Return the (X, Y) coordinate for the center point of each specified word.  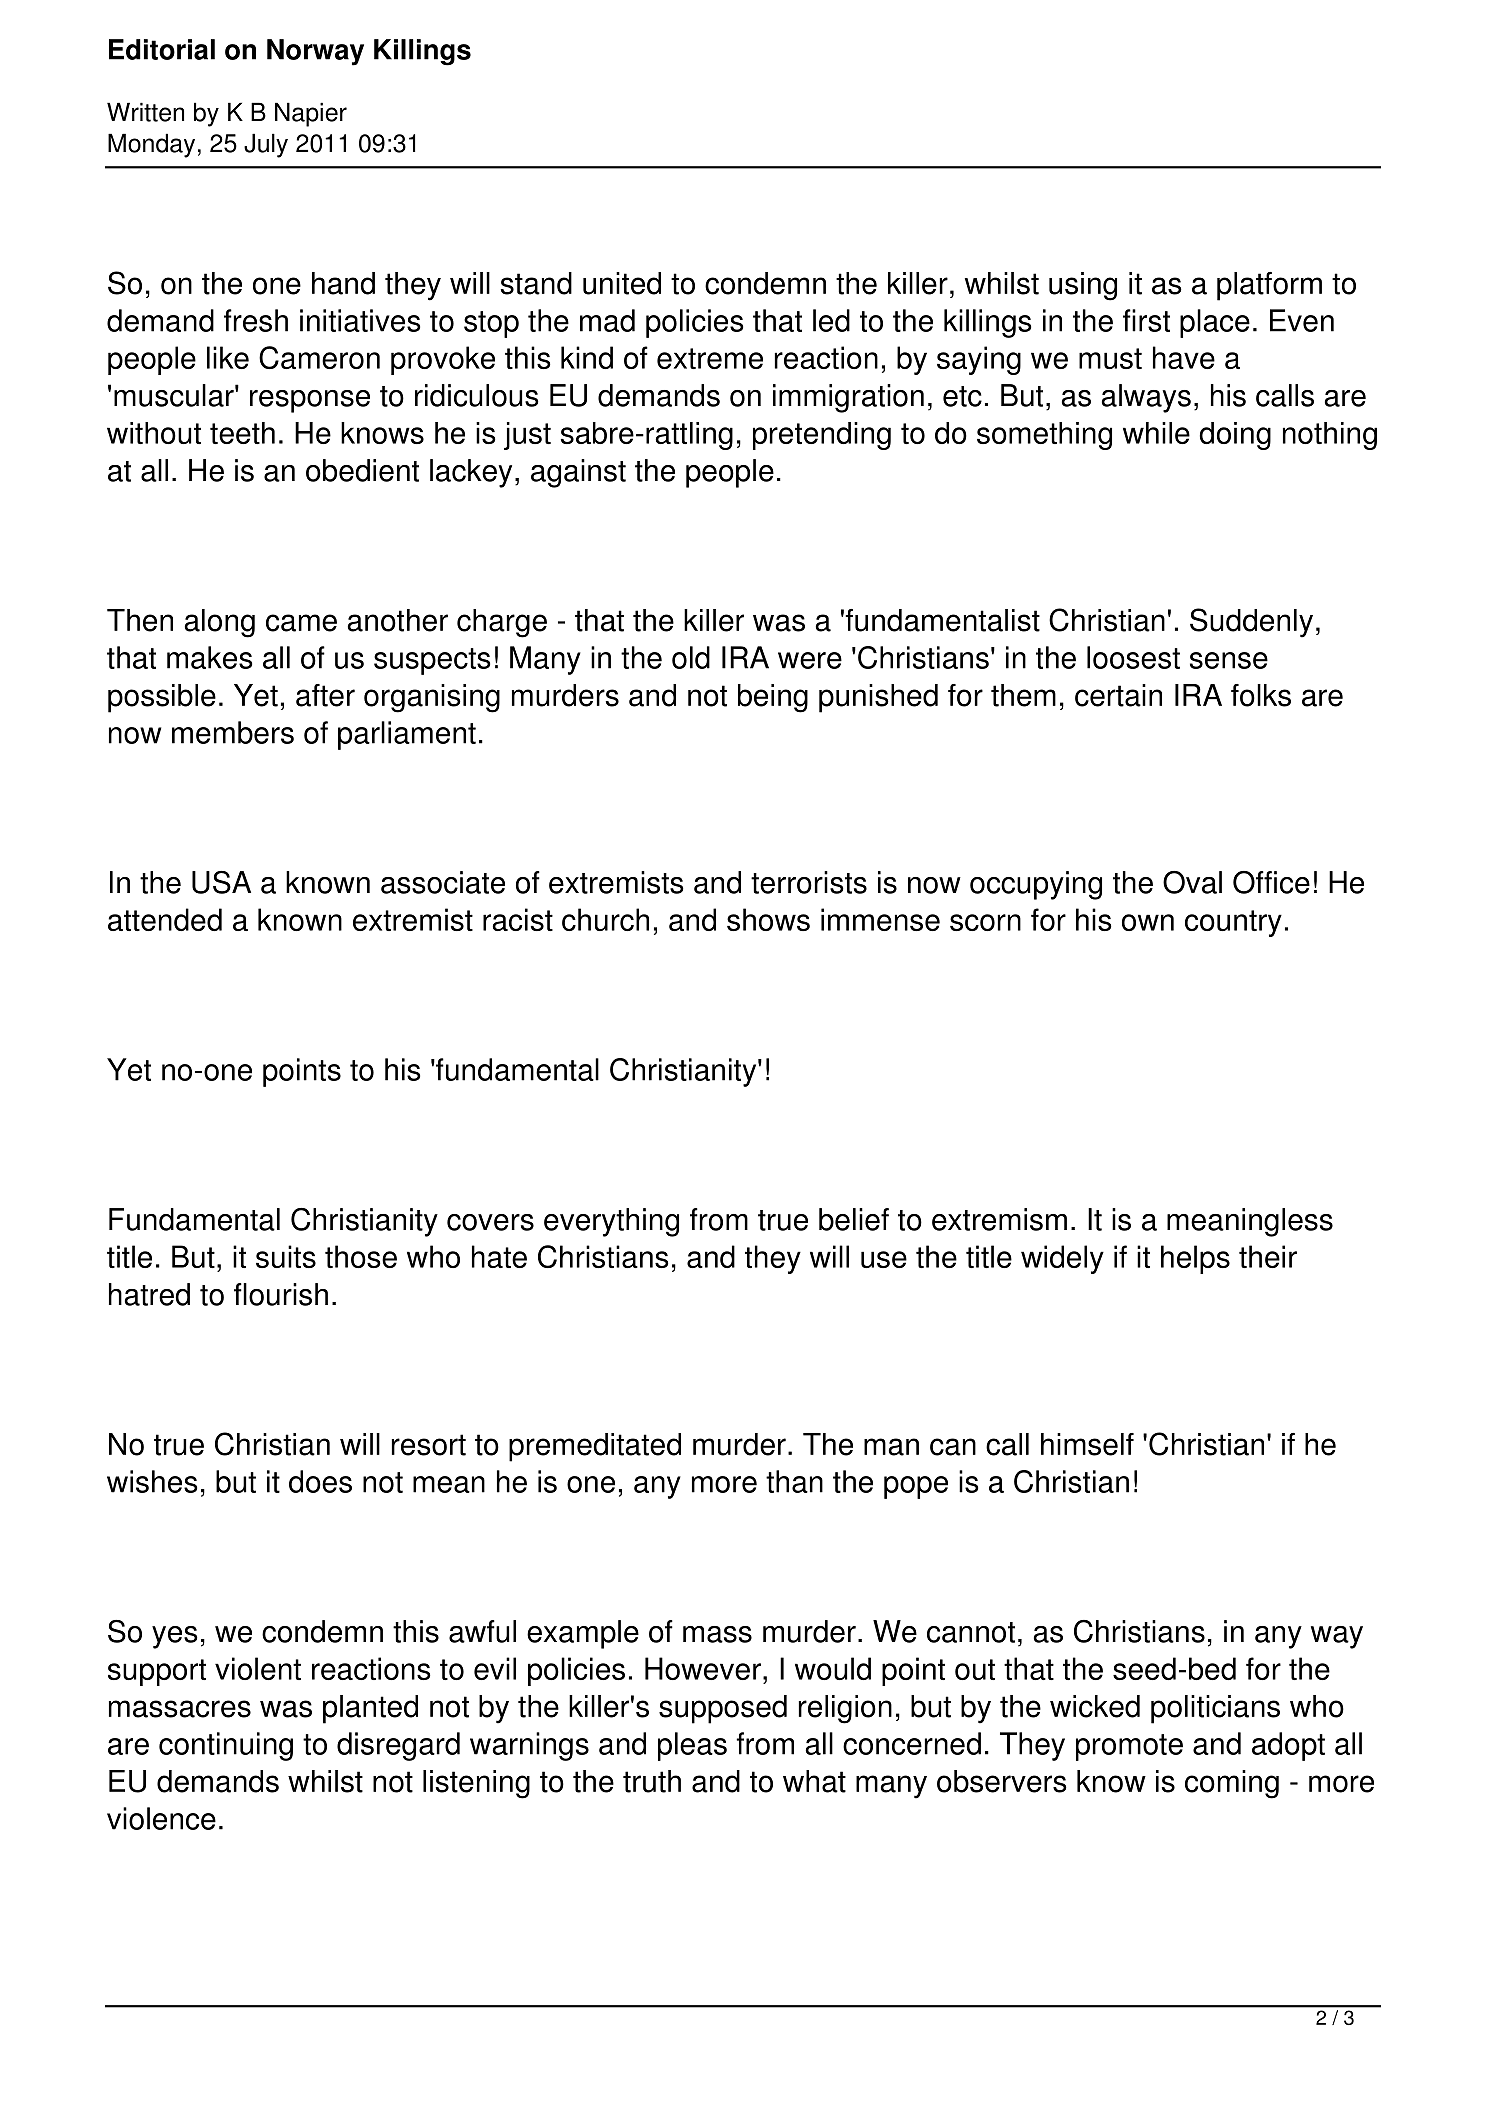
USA (221, 882)
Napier (311, 114)
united (622, 283)
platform (1269, 286)
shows (768, 919)
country (1233, 923)
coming (1232, 1784)
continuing (226, 1746)
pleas (692, 1746)
